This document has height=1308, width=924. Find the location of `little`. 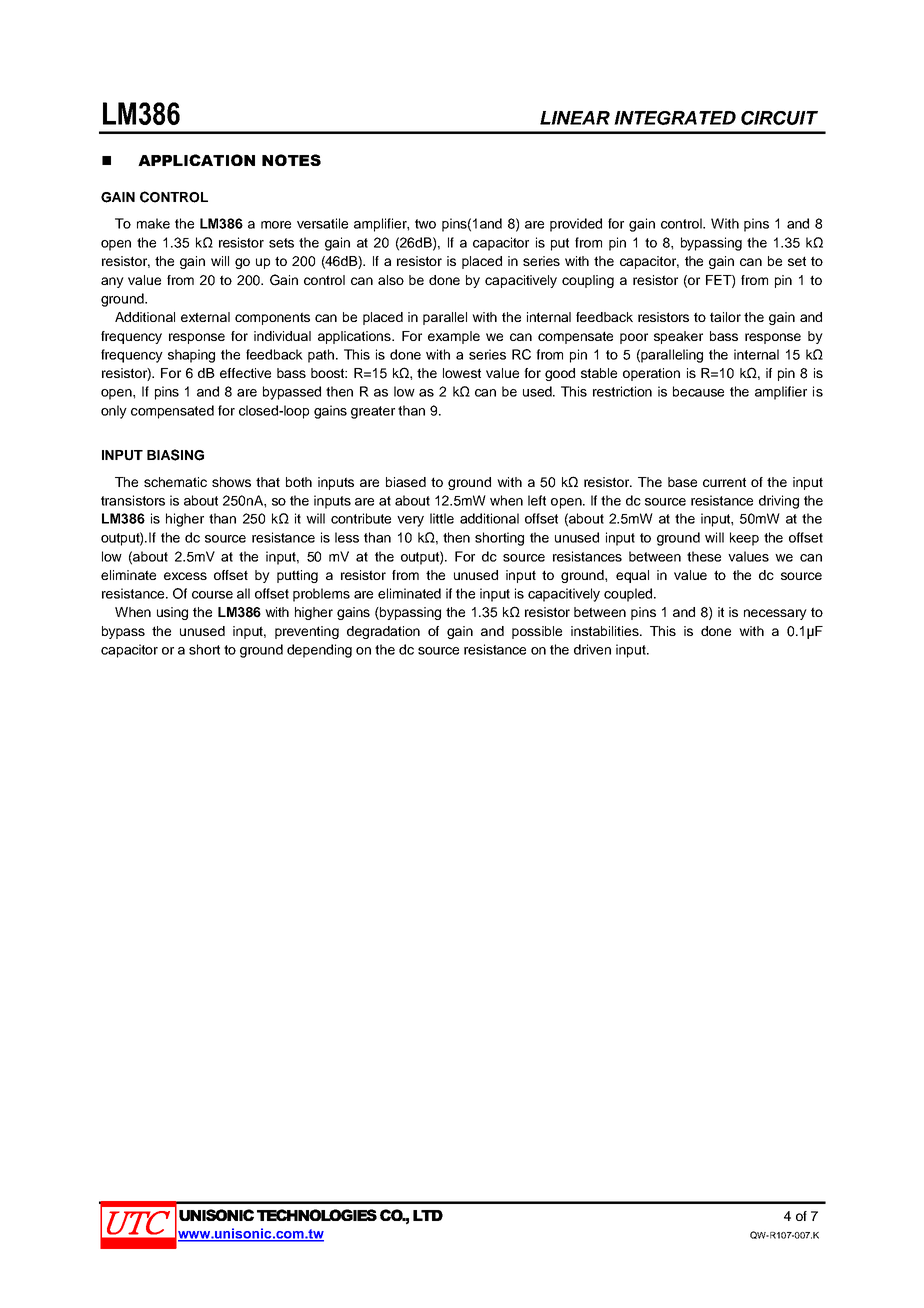

little is located at coordinates (442, 518).
